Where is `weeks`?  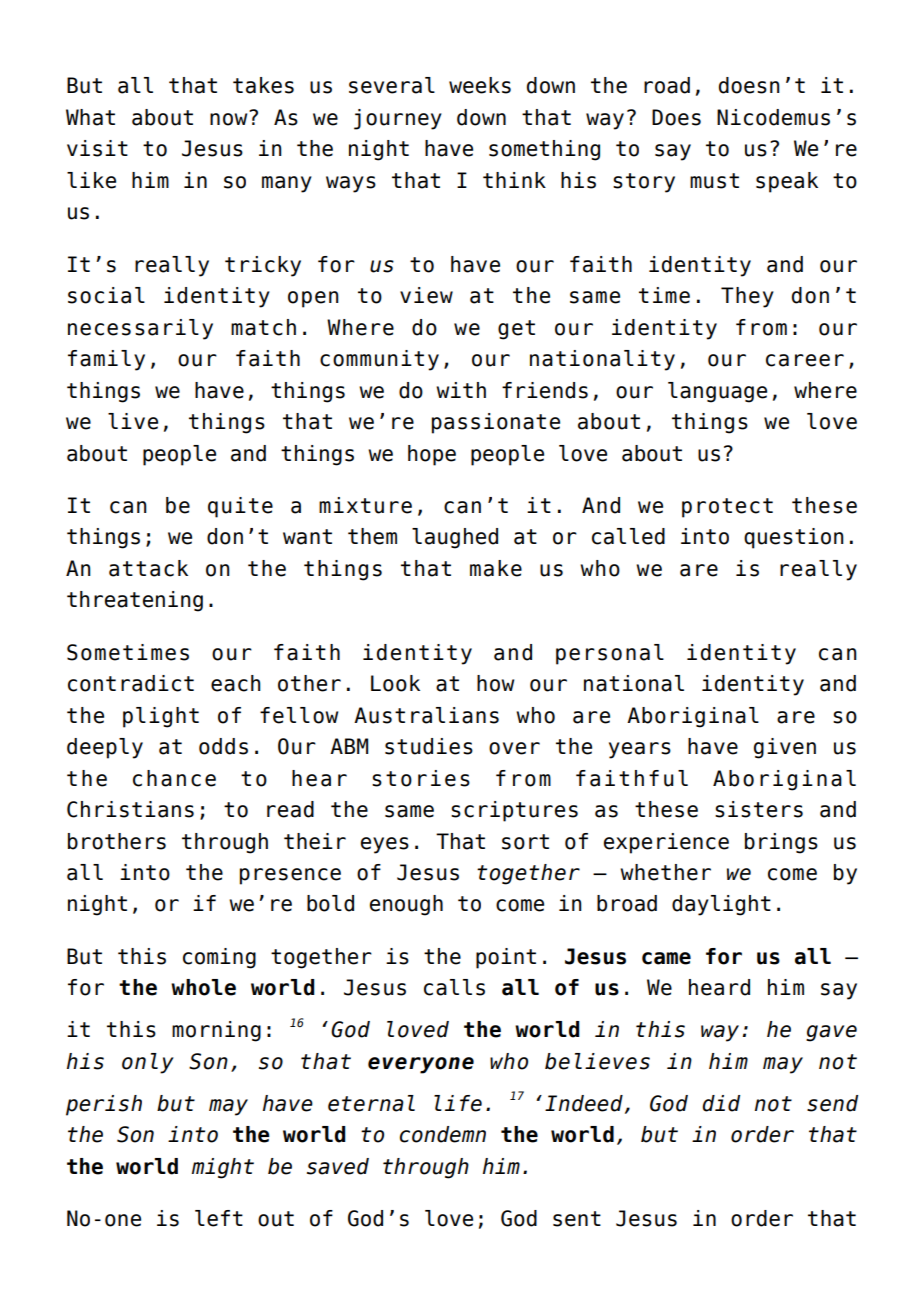
weeks is located at coordinates (480, 85).
